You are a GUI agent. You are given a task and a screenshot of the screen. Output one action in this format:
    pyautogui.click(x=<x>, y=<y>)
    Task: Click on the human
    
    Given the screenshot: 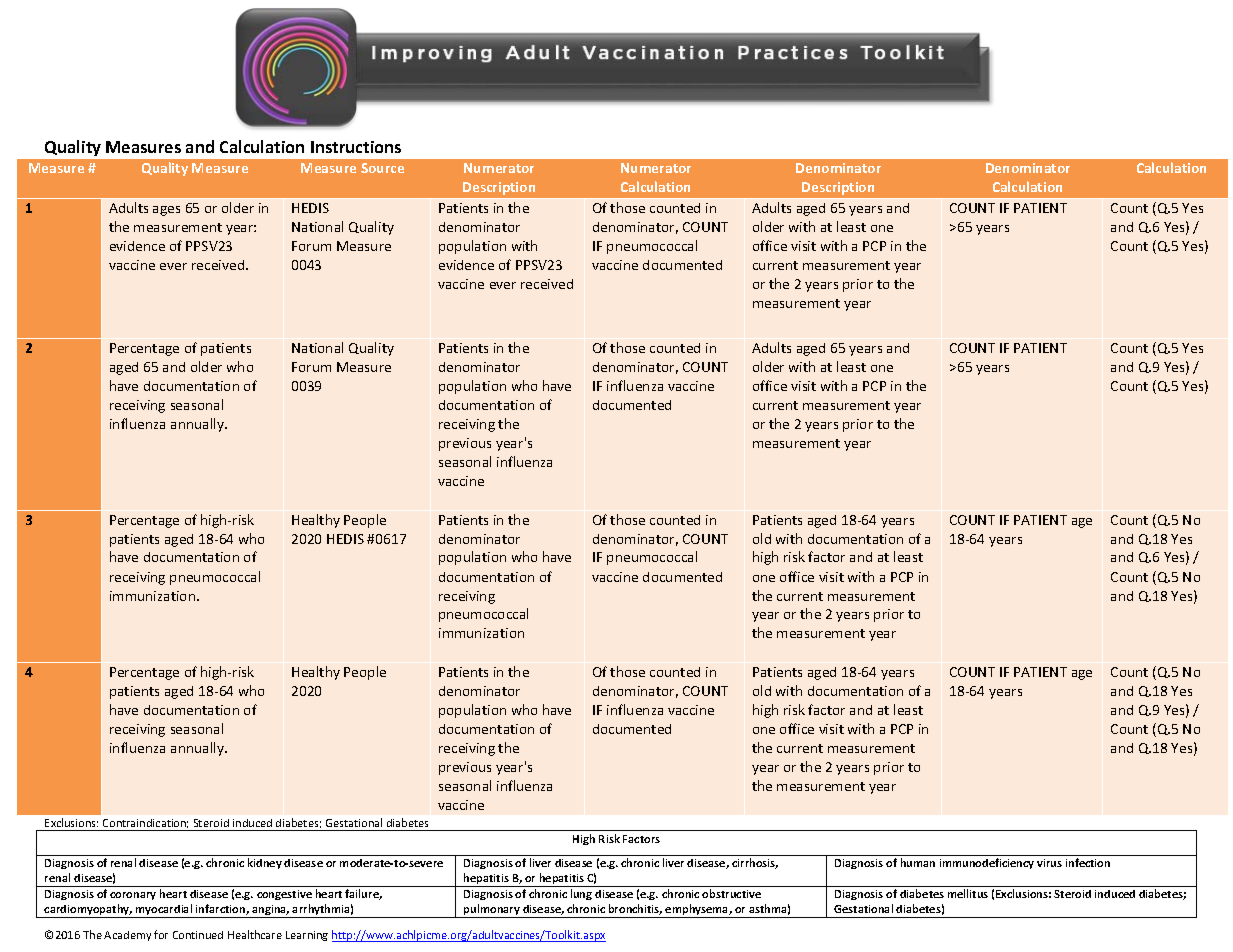 What is the action you would take?
    pyautogui.click(x=918, y=862)
